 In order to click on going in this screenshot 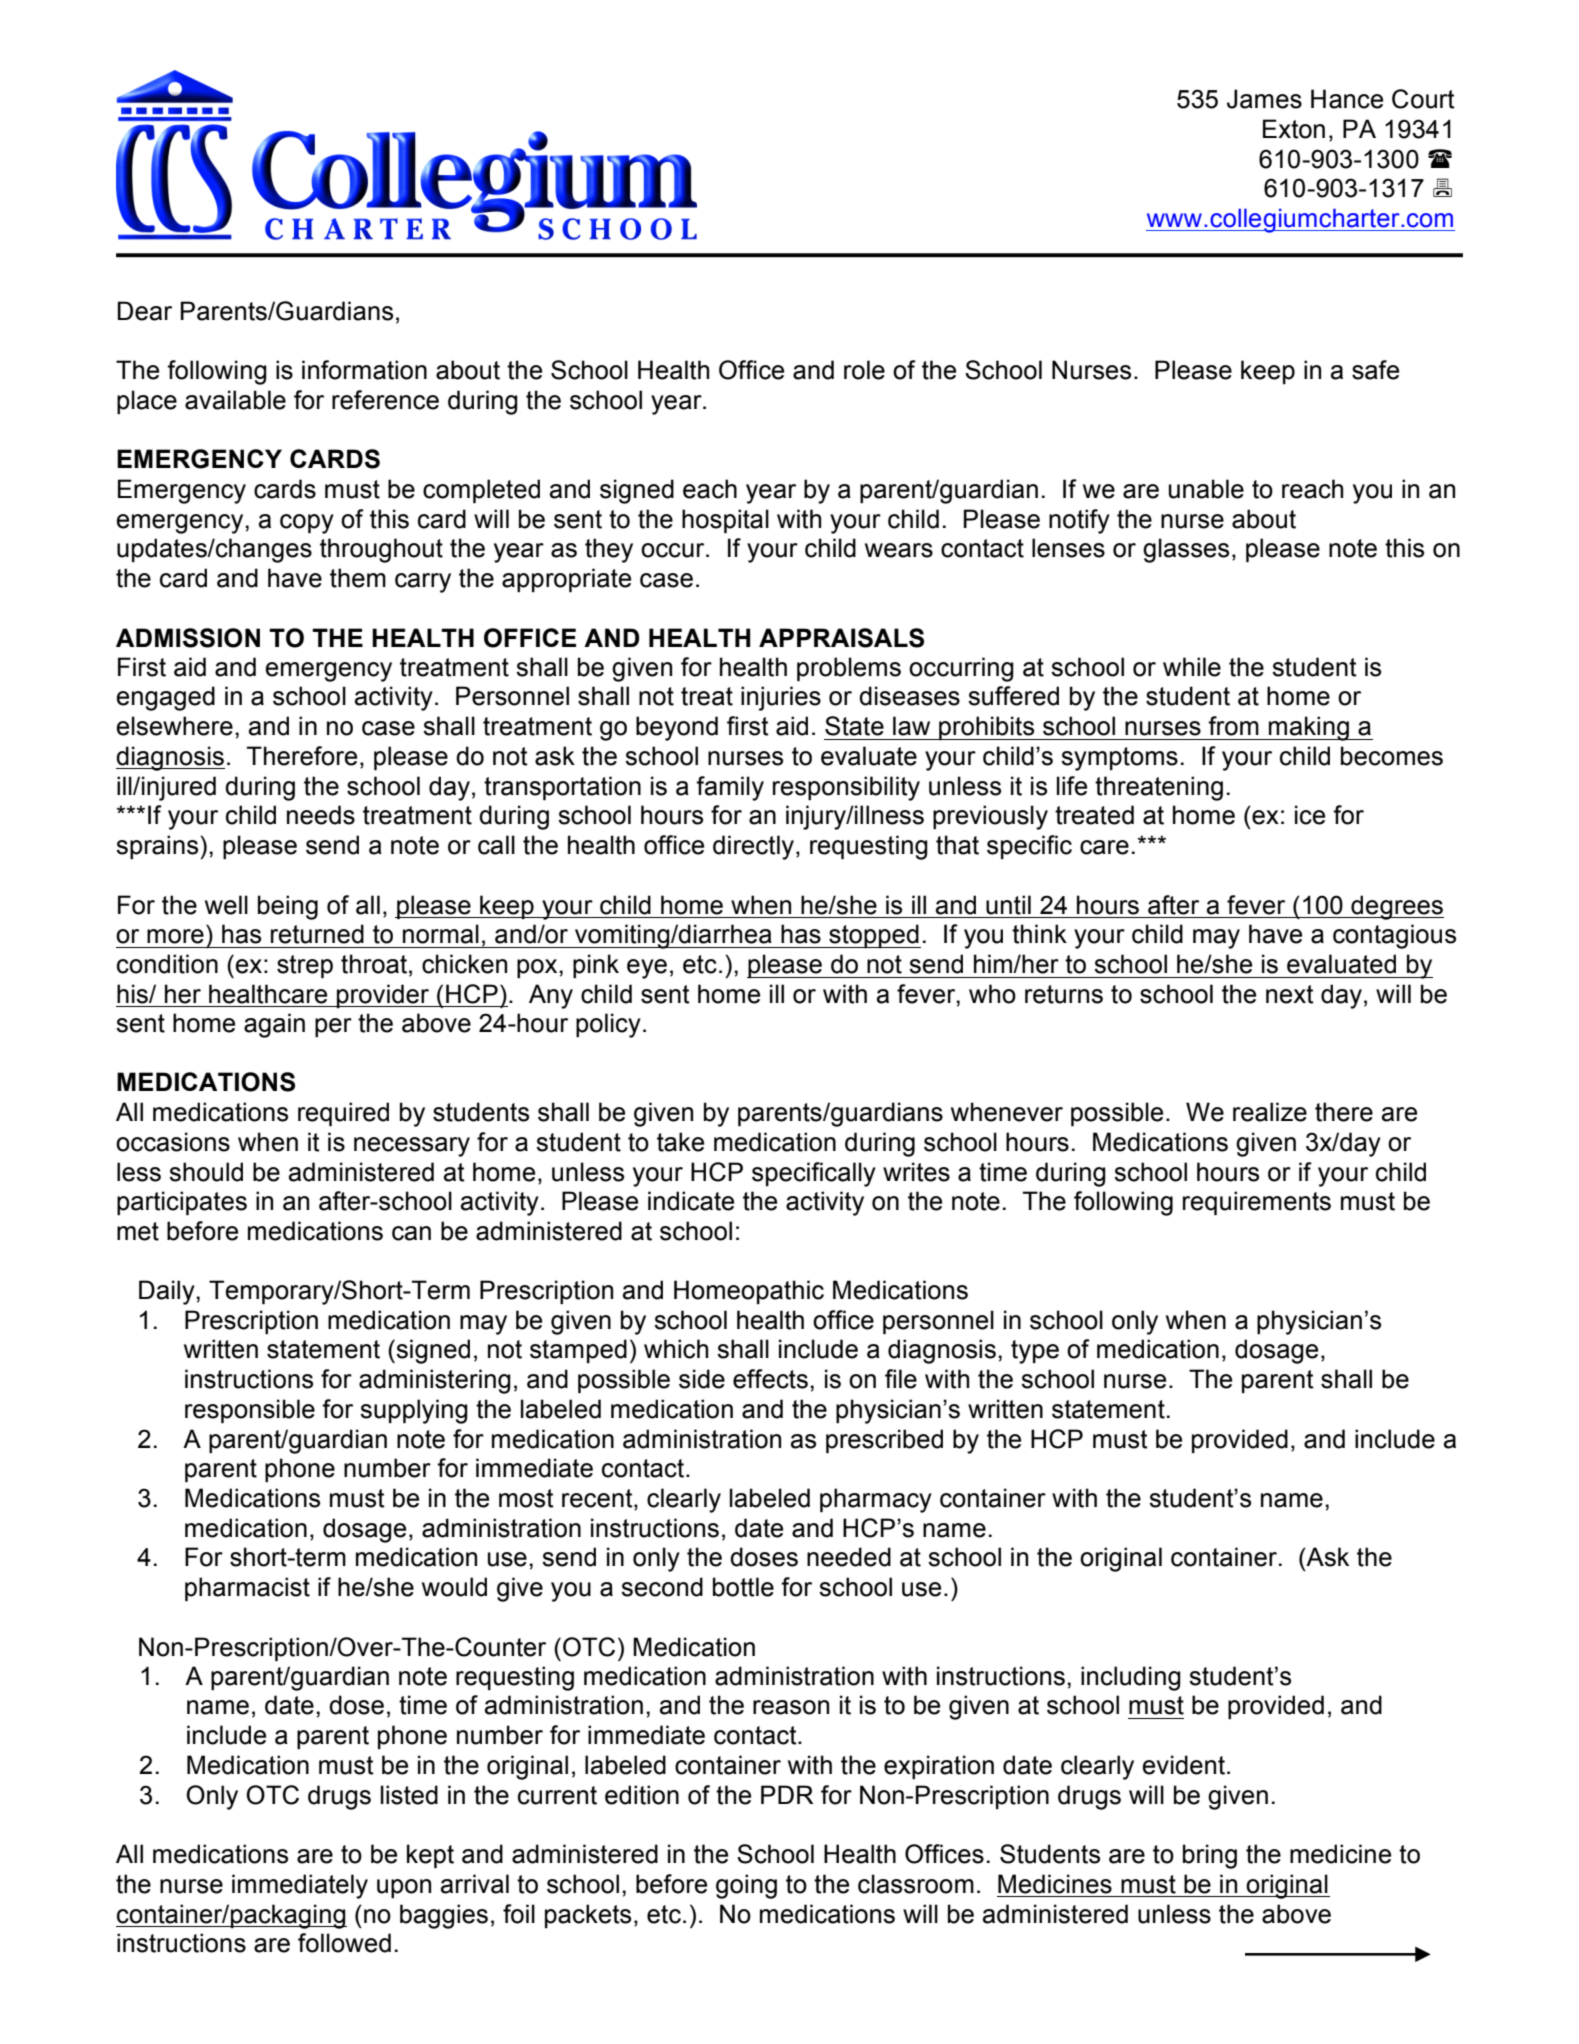, I will do `click(746, 1886)`.
